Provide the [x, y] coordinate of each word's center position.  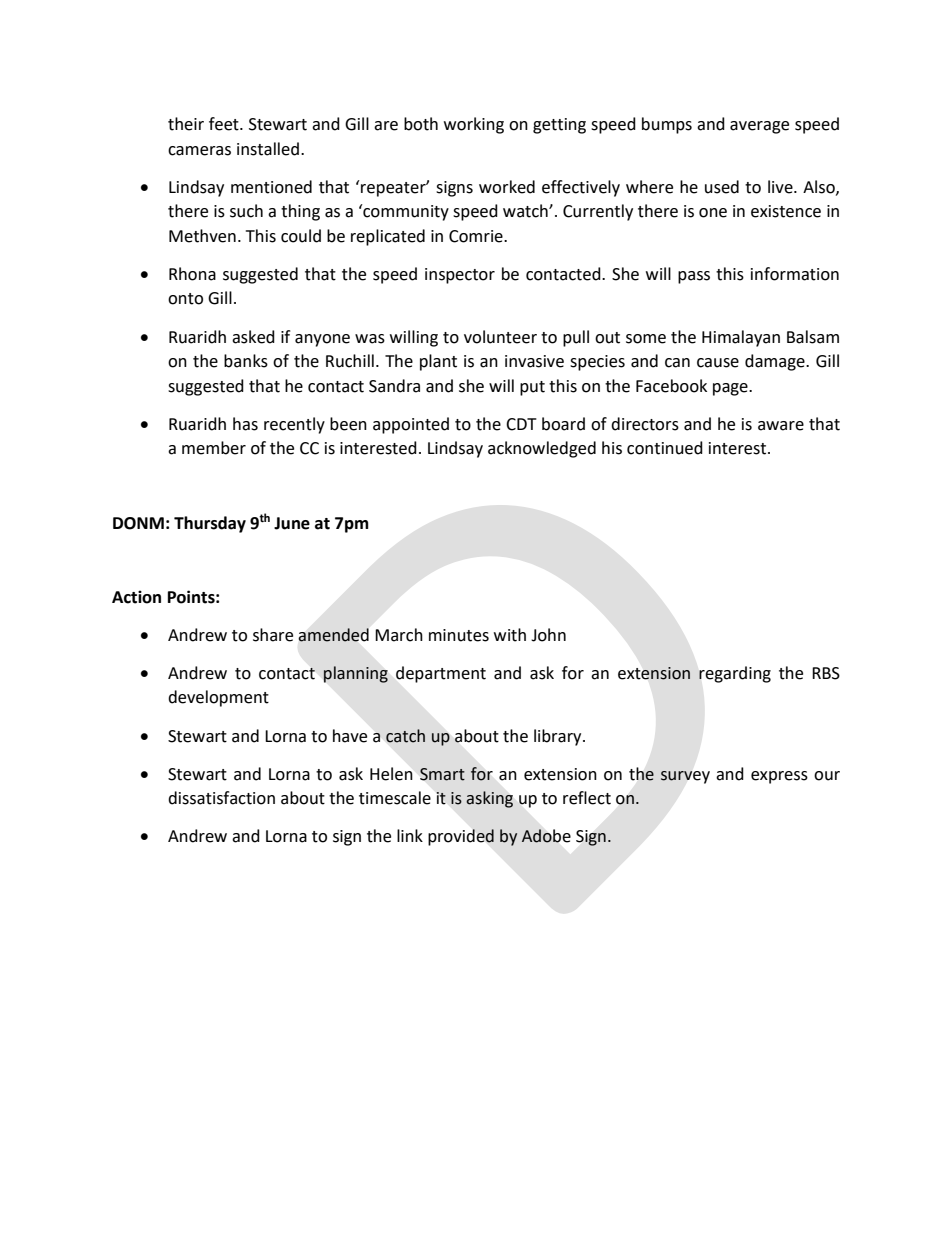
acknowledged [542, 449]
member [214, 448]
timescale [395, 798]
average [759, 127]
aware [781, 426]
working [474, 125]
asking [489, 799]
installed [269, 149]
